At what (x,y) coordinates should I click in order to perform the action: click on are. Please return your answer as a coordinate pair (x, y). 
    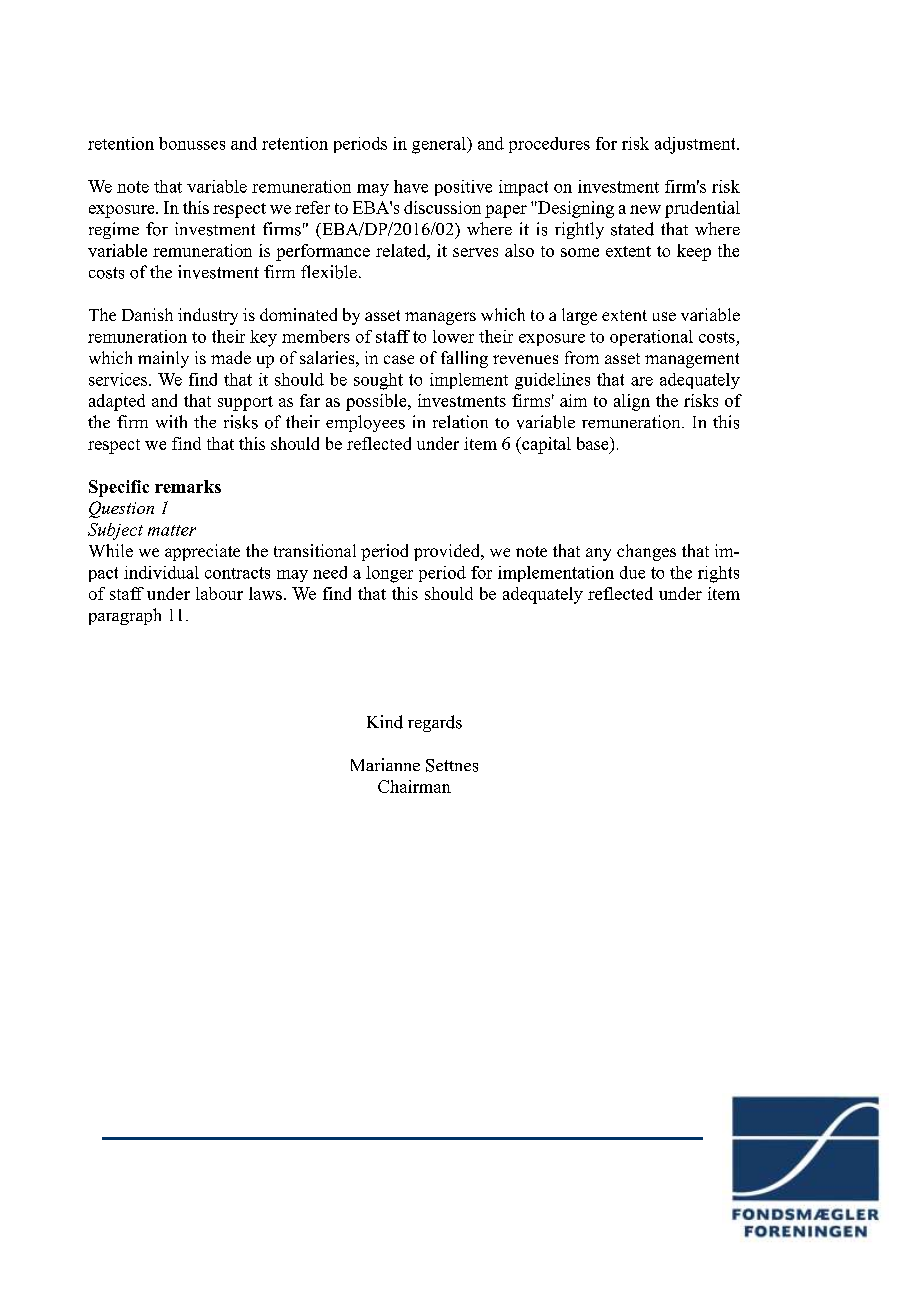
    Looking at the image, I should click on (642, 381).
